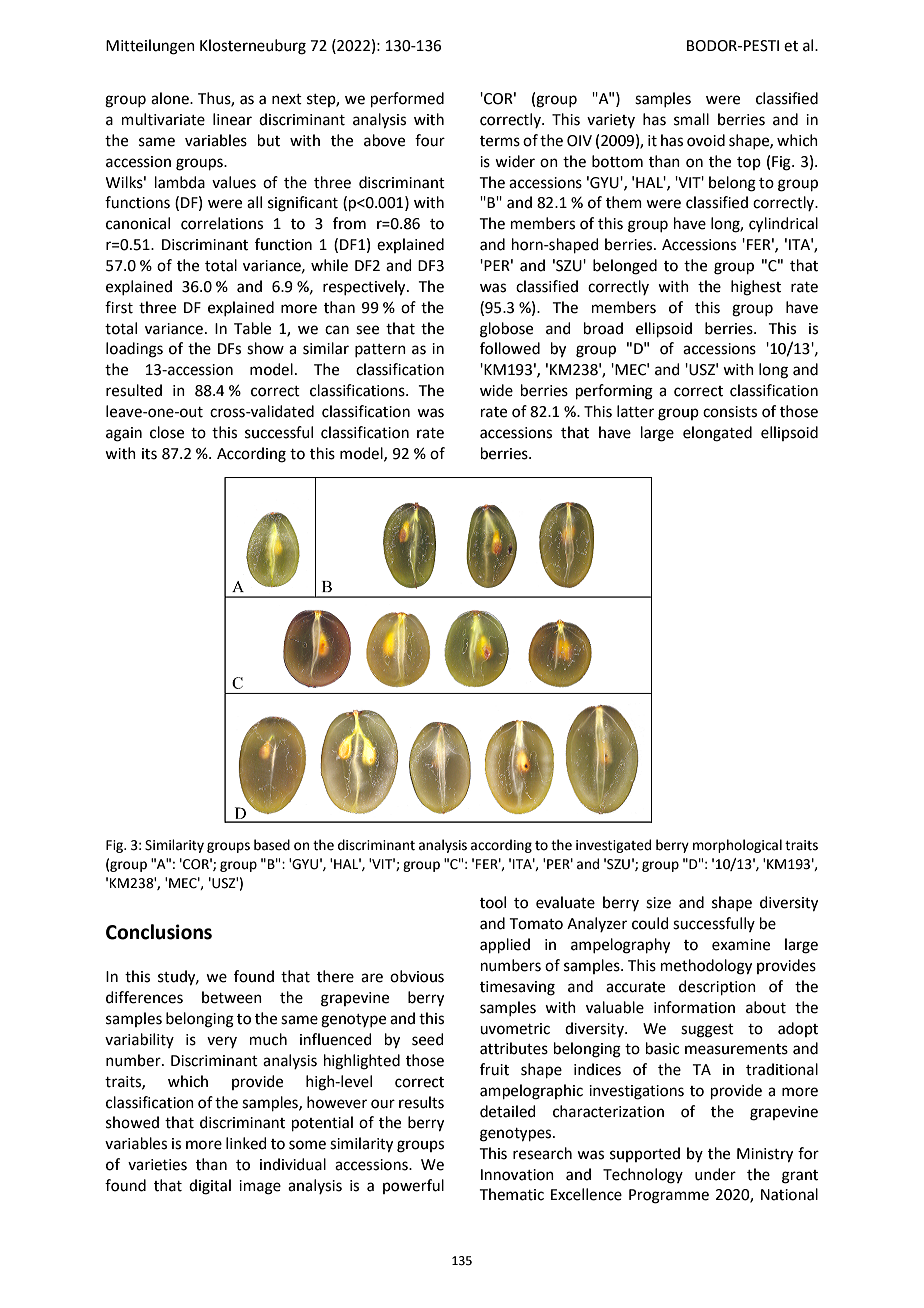 The width and height of the screenshot is (924, 1308). What do you see at coordinates (413, 1186) in the screenshot?
I see `powerful` at bounding box center [413, 1186].
